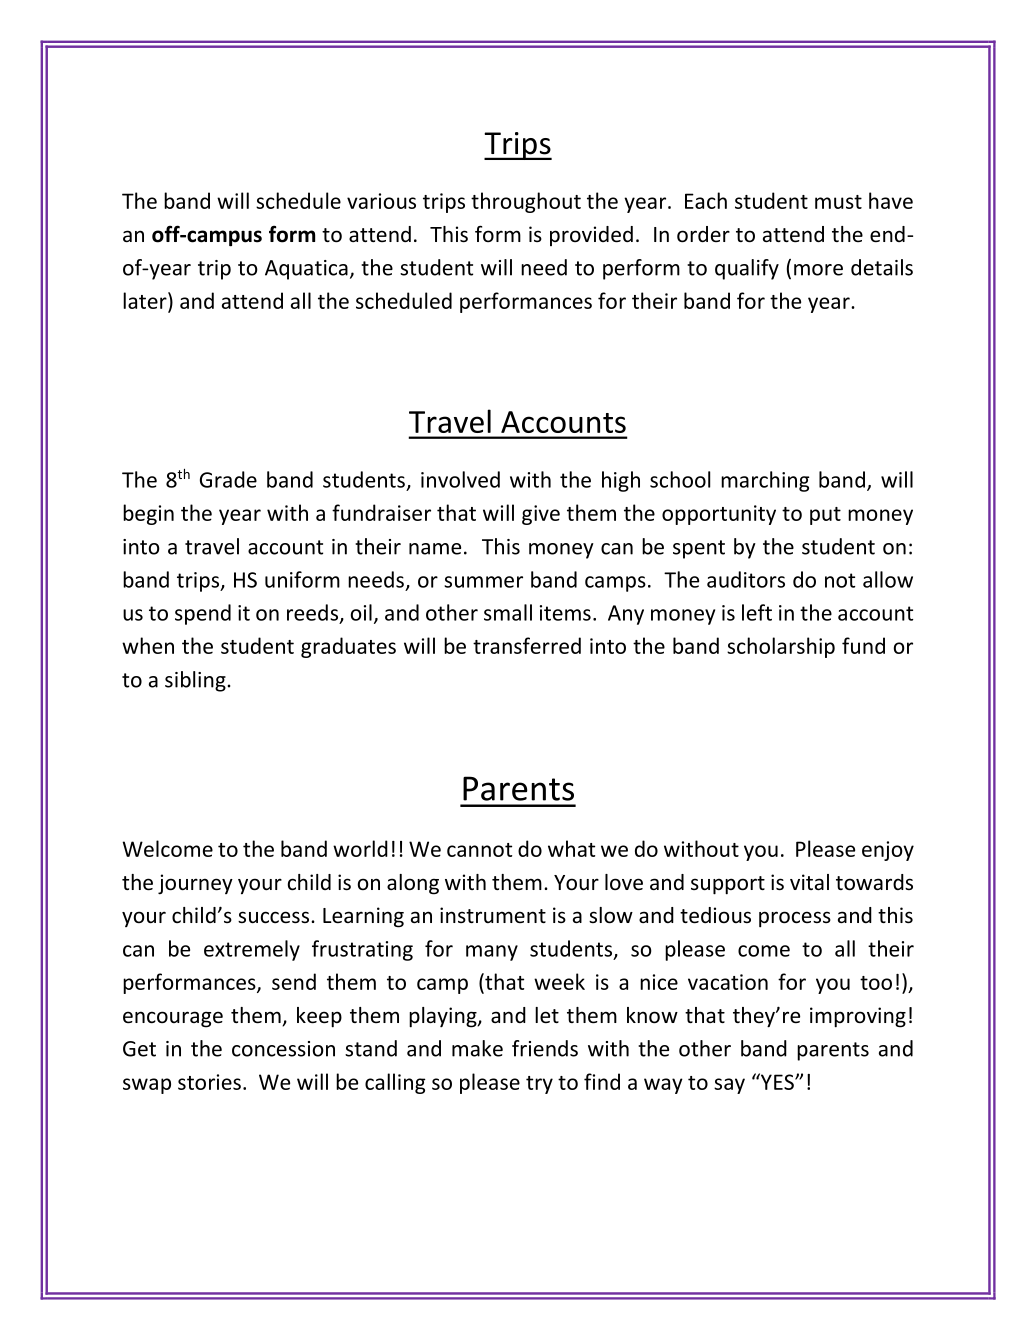  Describe the element at coordinates (209, 1082) in the page. I see `stories` at that location.
